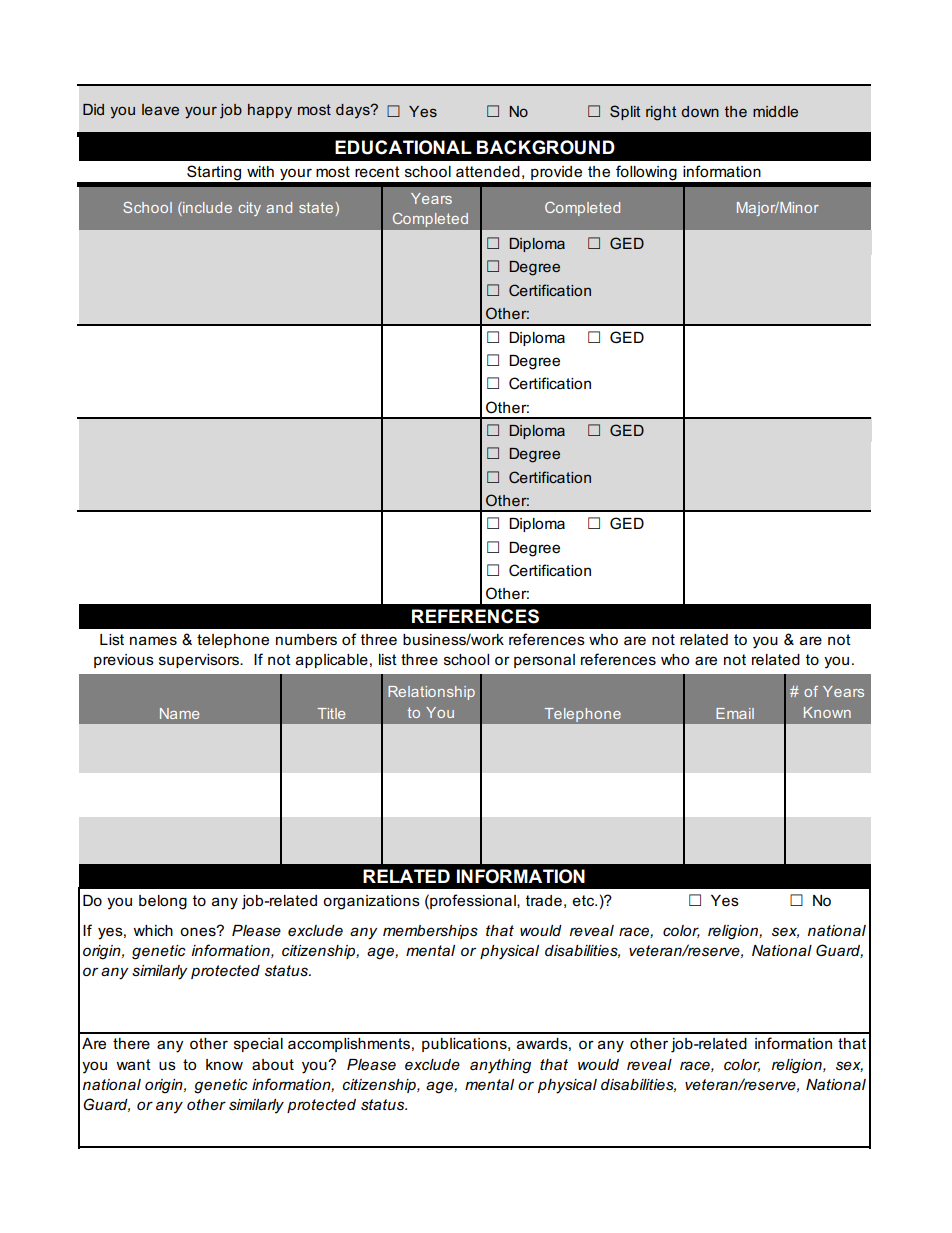 Image resolution: width=952 pixels, height=1233 pixels. Describe the element at coordinates (403, 147) in the page. I see `EDUCATIONAL` at that location.
